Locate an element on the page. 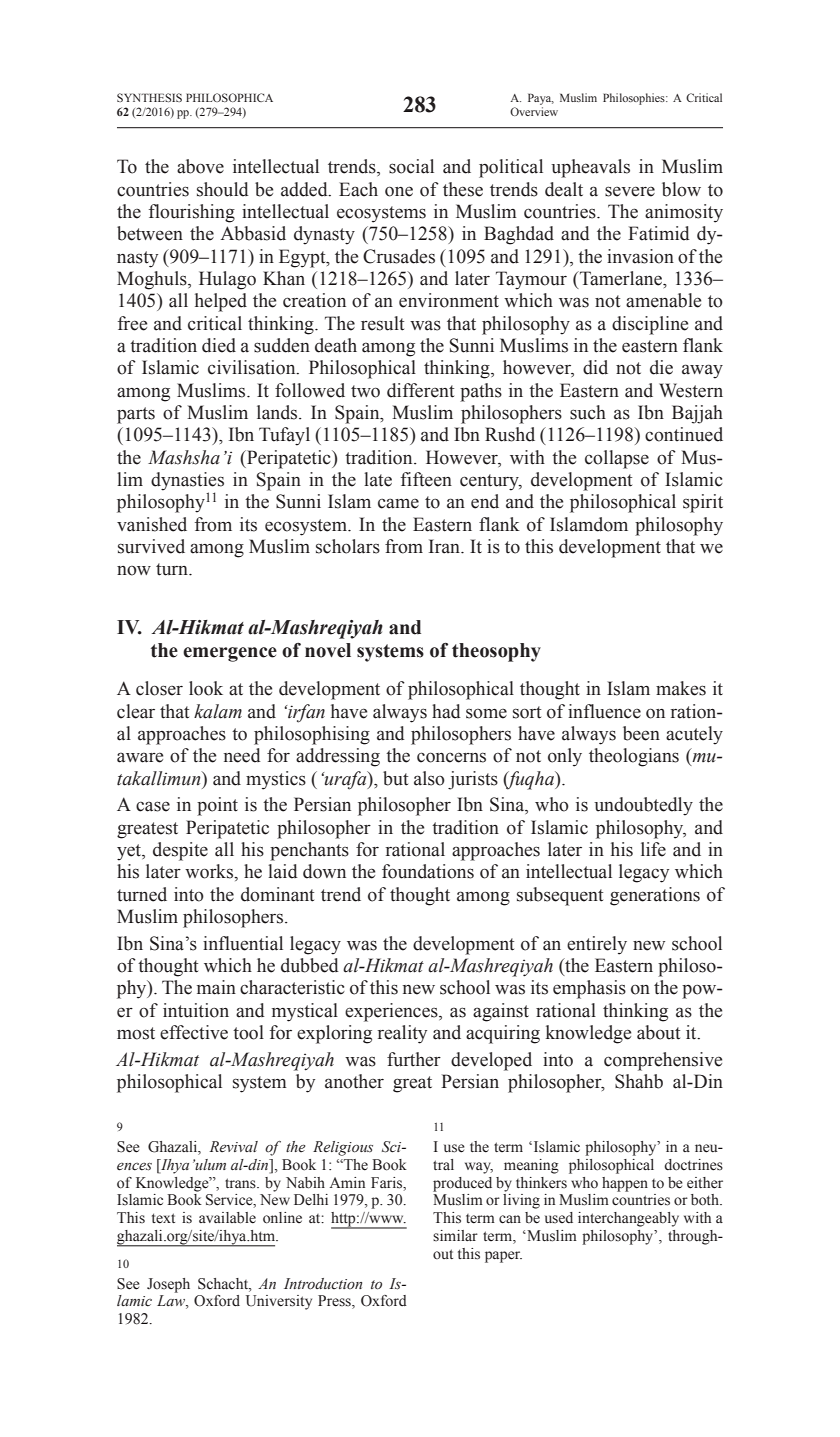 The width and height of the document is (840, 1437). collapse is located at coordinates (617, 459).
